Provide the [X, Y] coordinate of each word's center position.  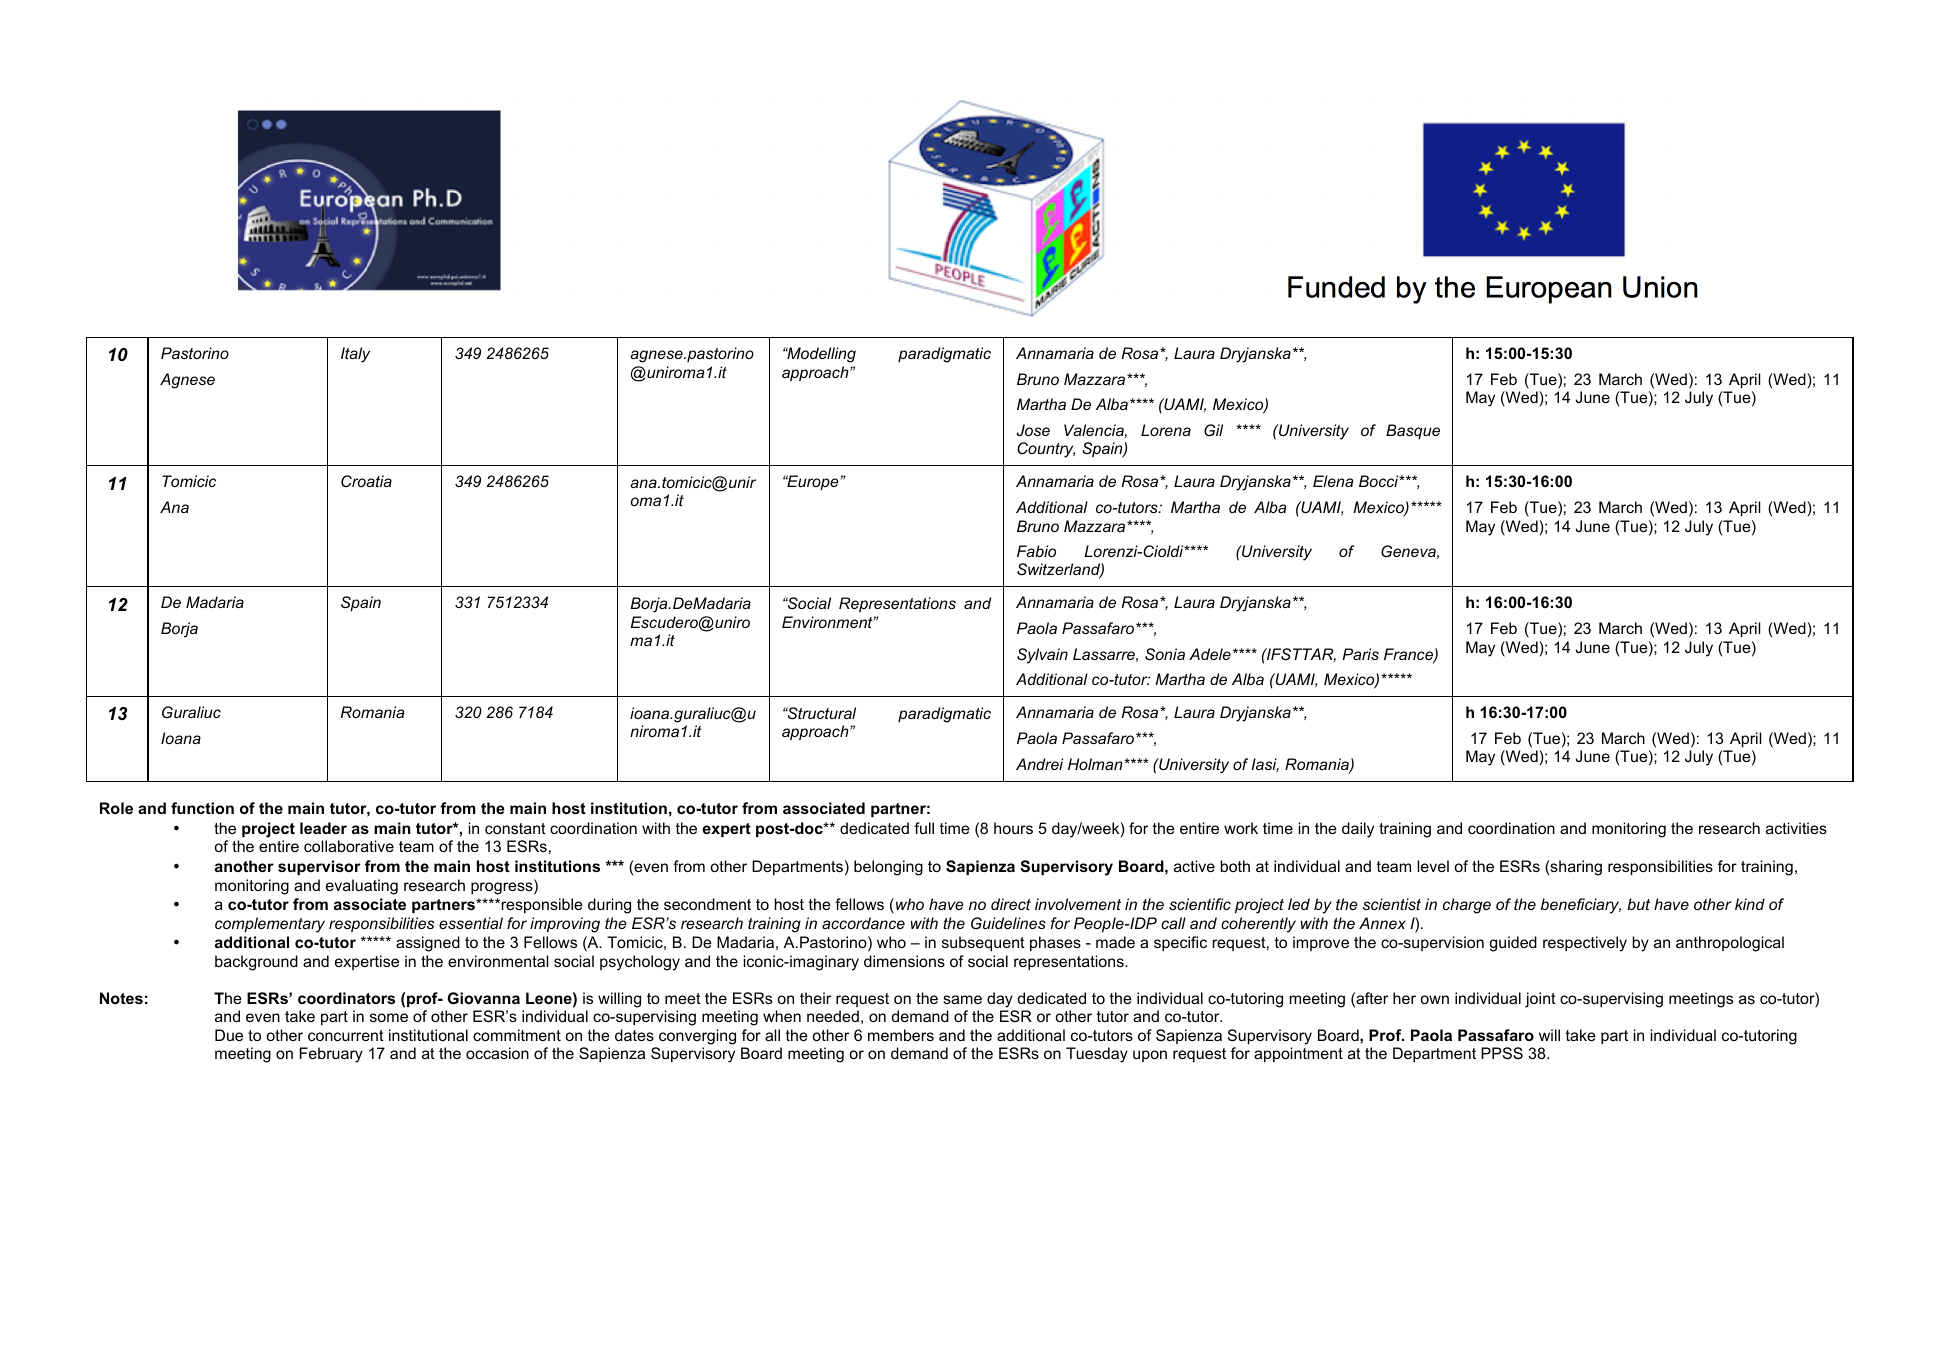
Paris [1360, 654]
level [1433, 866]
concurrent [346, 1035]
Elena [1333, 481]
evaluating [362, 887]
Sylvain [1042, 656]
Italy [355, 355]
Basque [1413, 431]
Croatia [366, 481]
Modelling [820, 355]
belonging [888, 868]
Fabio [1036, 551]
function [202, 808]
